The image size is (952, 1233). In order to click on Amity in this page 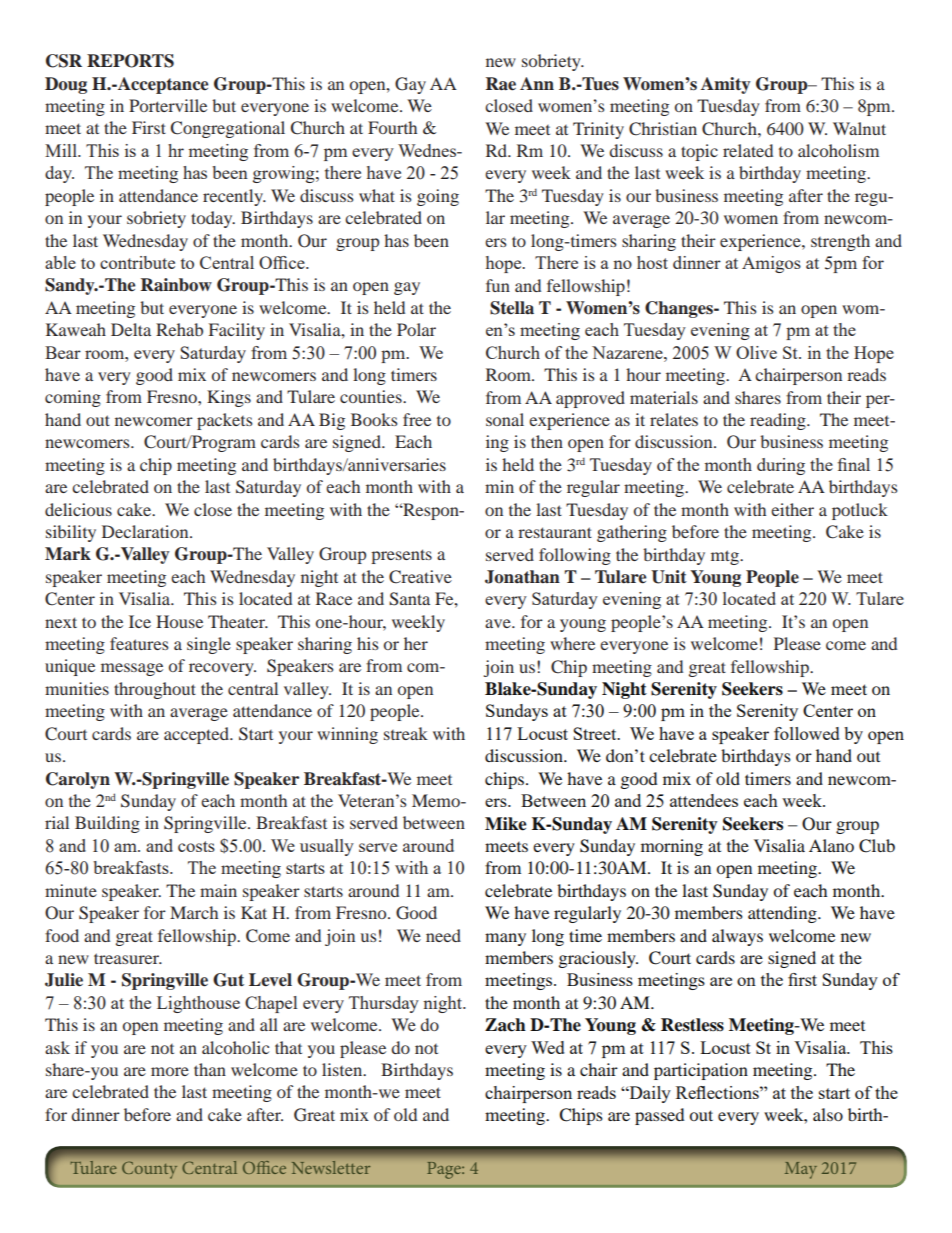, I will do `click(725, 85)`.
